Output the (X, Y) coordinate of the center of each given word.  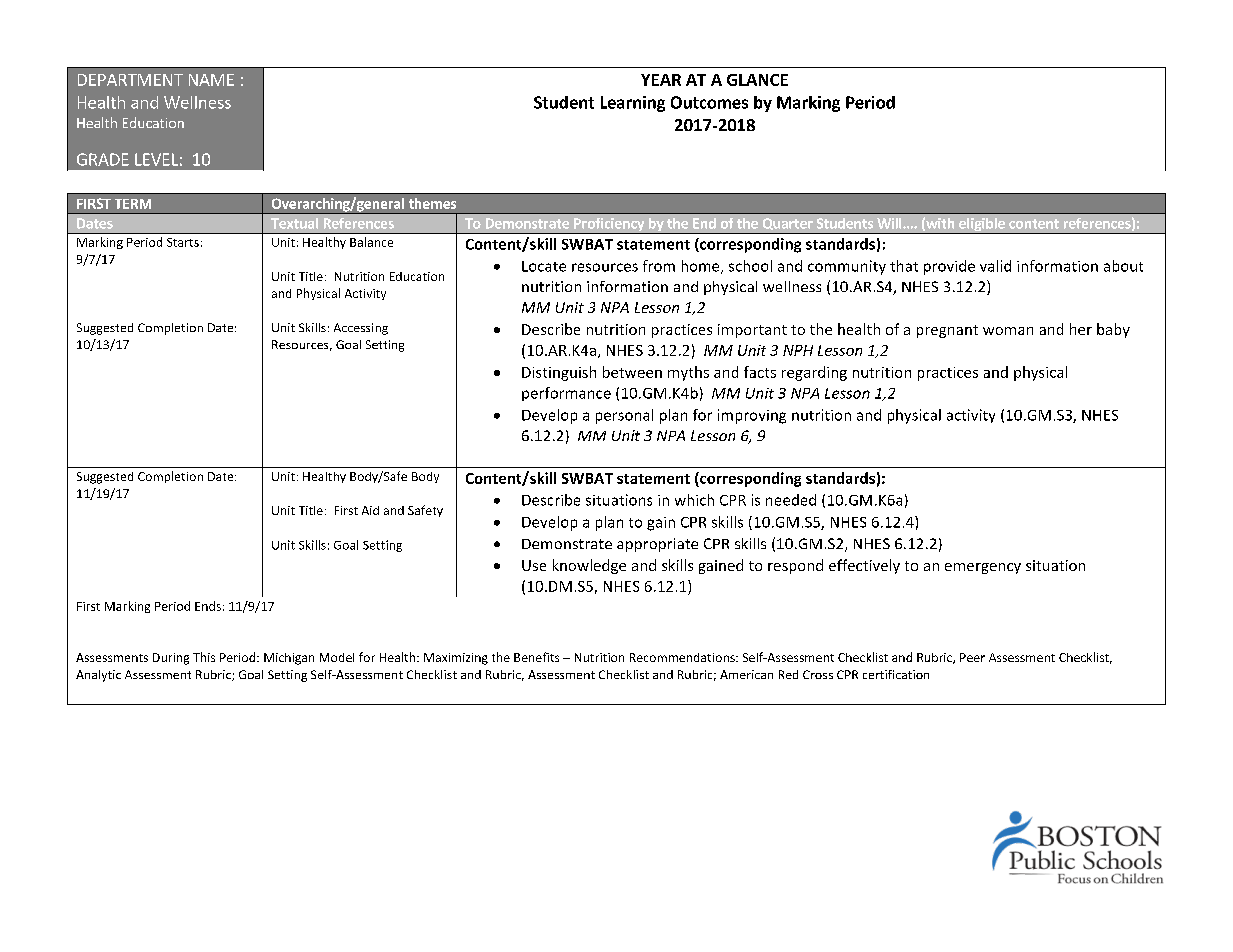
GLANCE (757, 80)
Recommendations (683, 657)
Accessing (361, 329)
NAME (211, 80)
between (632, 372)
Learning (633, 104)
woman (1008, 331)
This (204, 657)
